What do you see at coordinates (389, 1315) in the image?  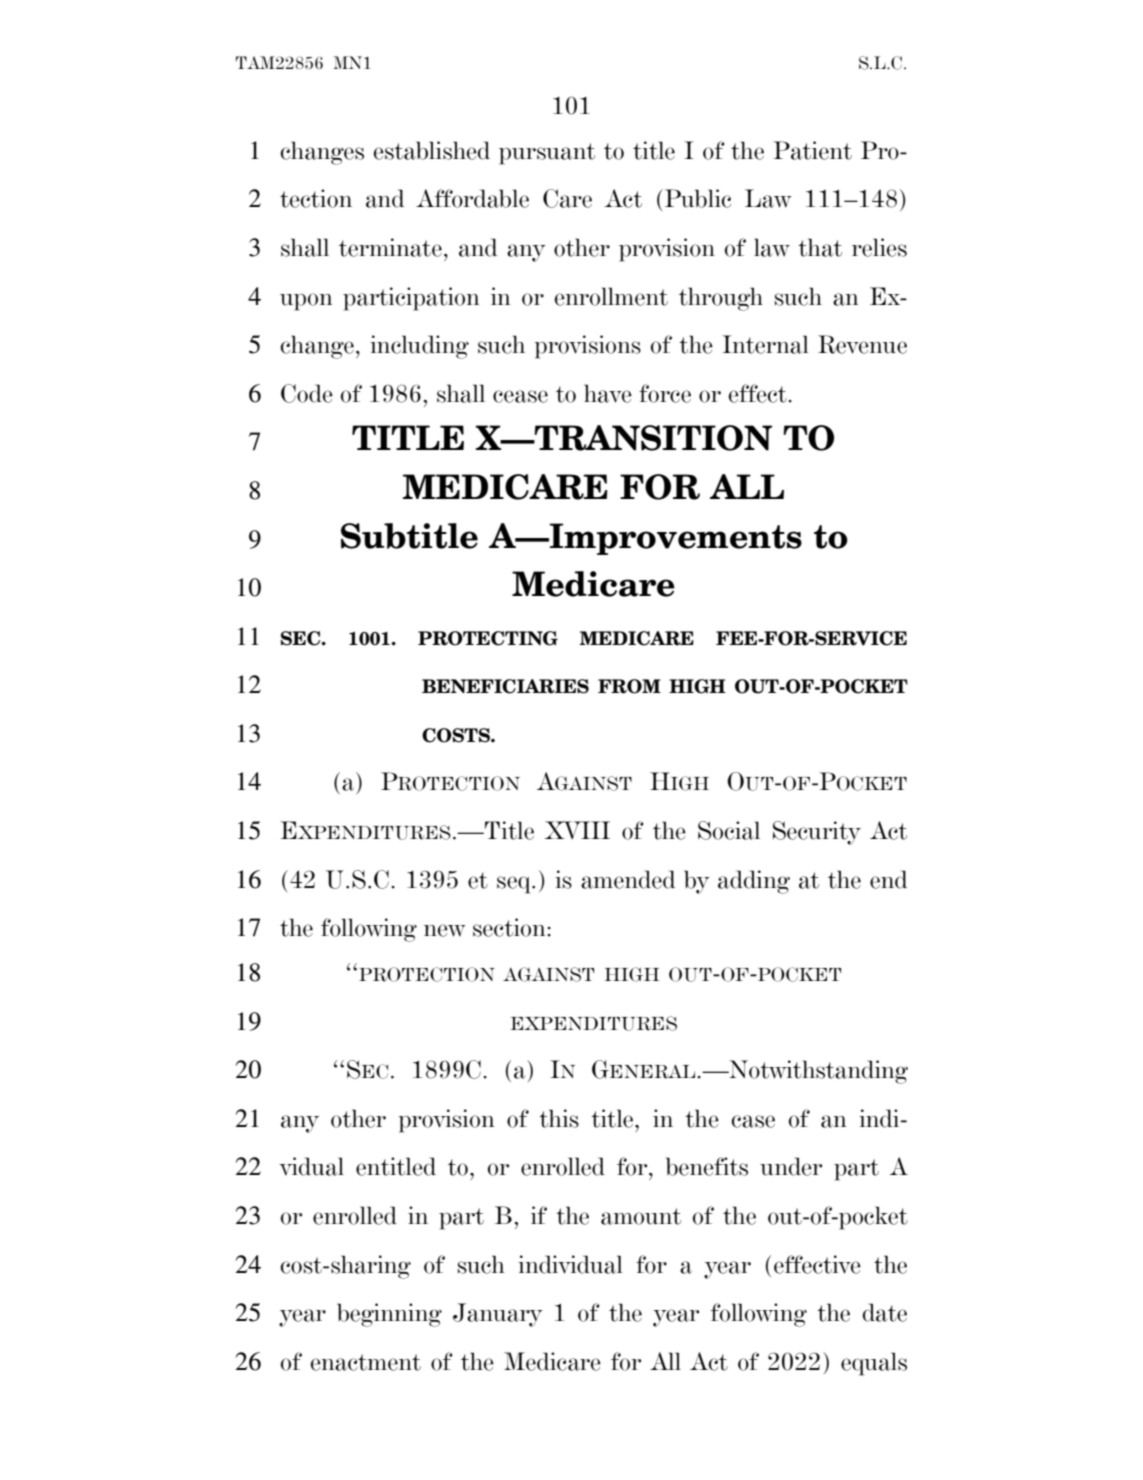 I see `beginning` at bounding box center [389, 1315].
